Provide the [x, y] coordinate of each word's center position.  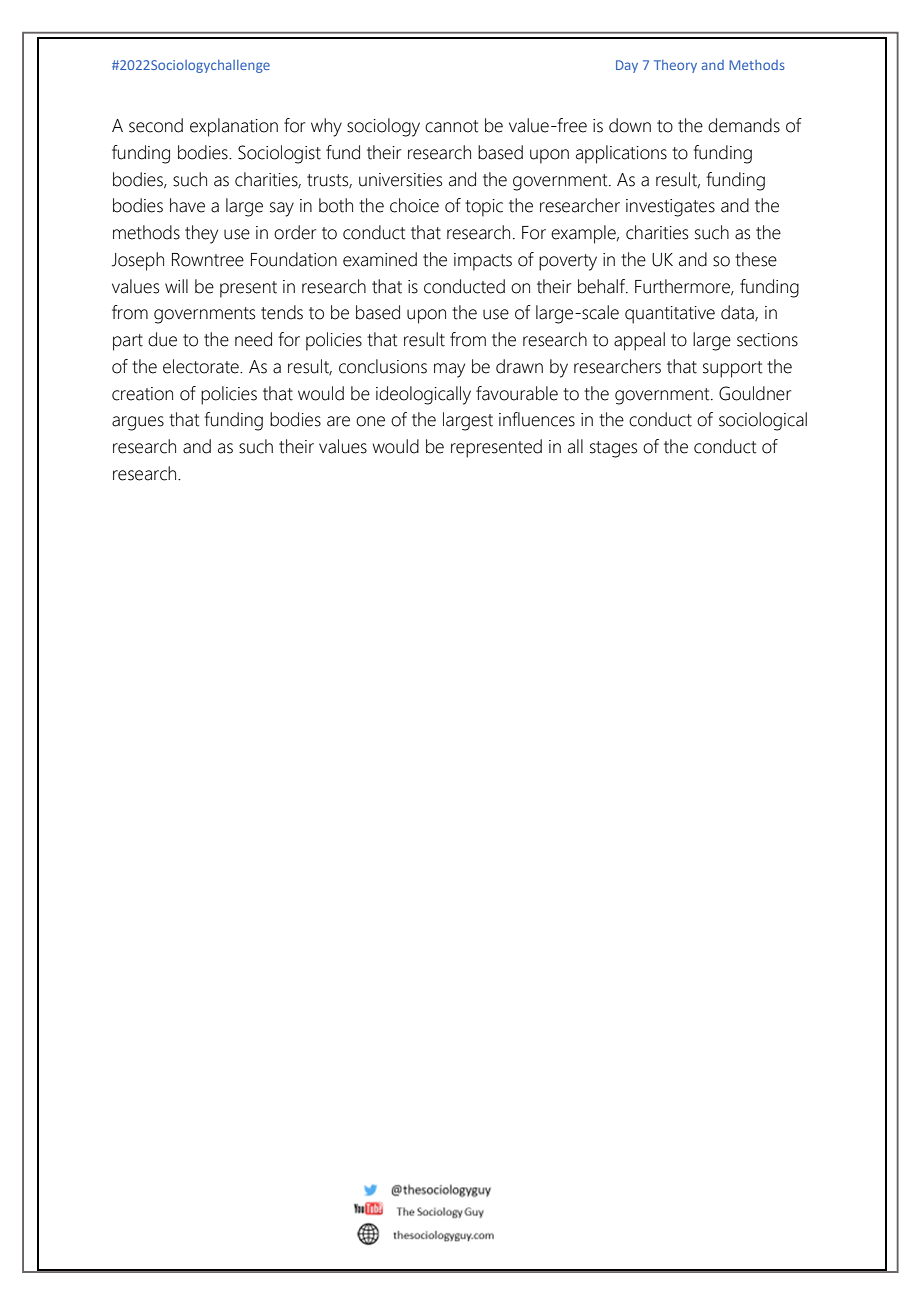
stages [613, 449]
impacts [483, 262]
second [156, 125]
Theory [675, 66]
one [370, 421]
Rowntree [208, 260]
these [756, 259]
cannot [451, 126]
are [338, 421]
